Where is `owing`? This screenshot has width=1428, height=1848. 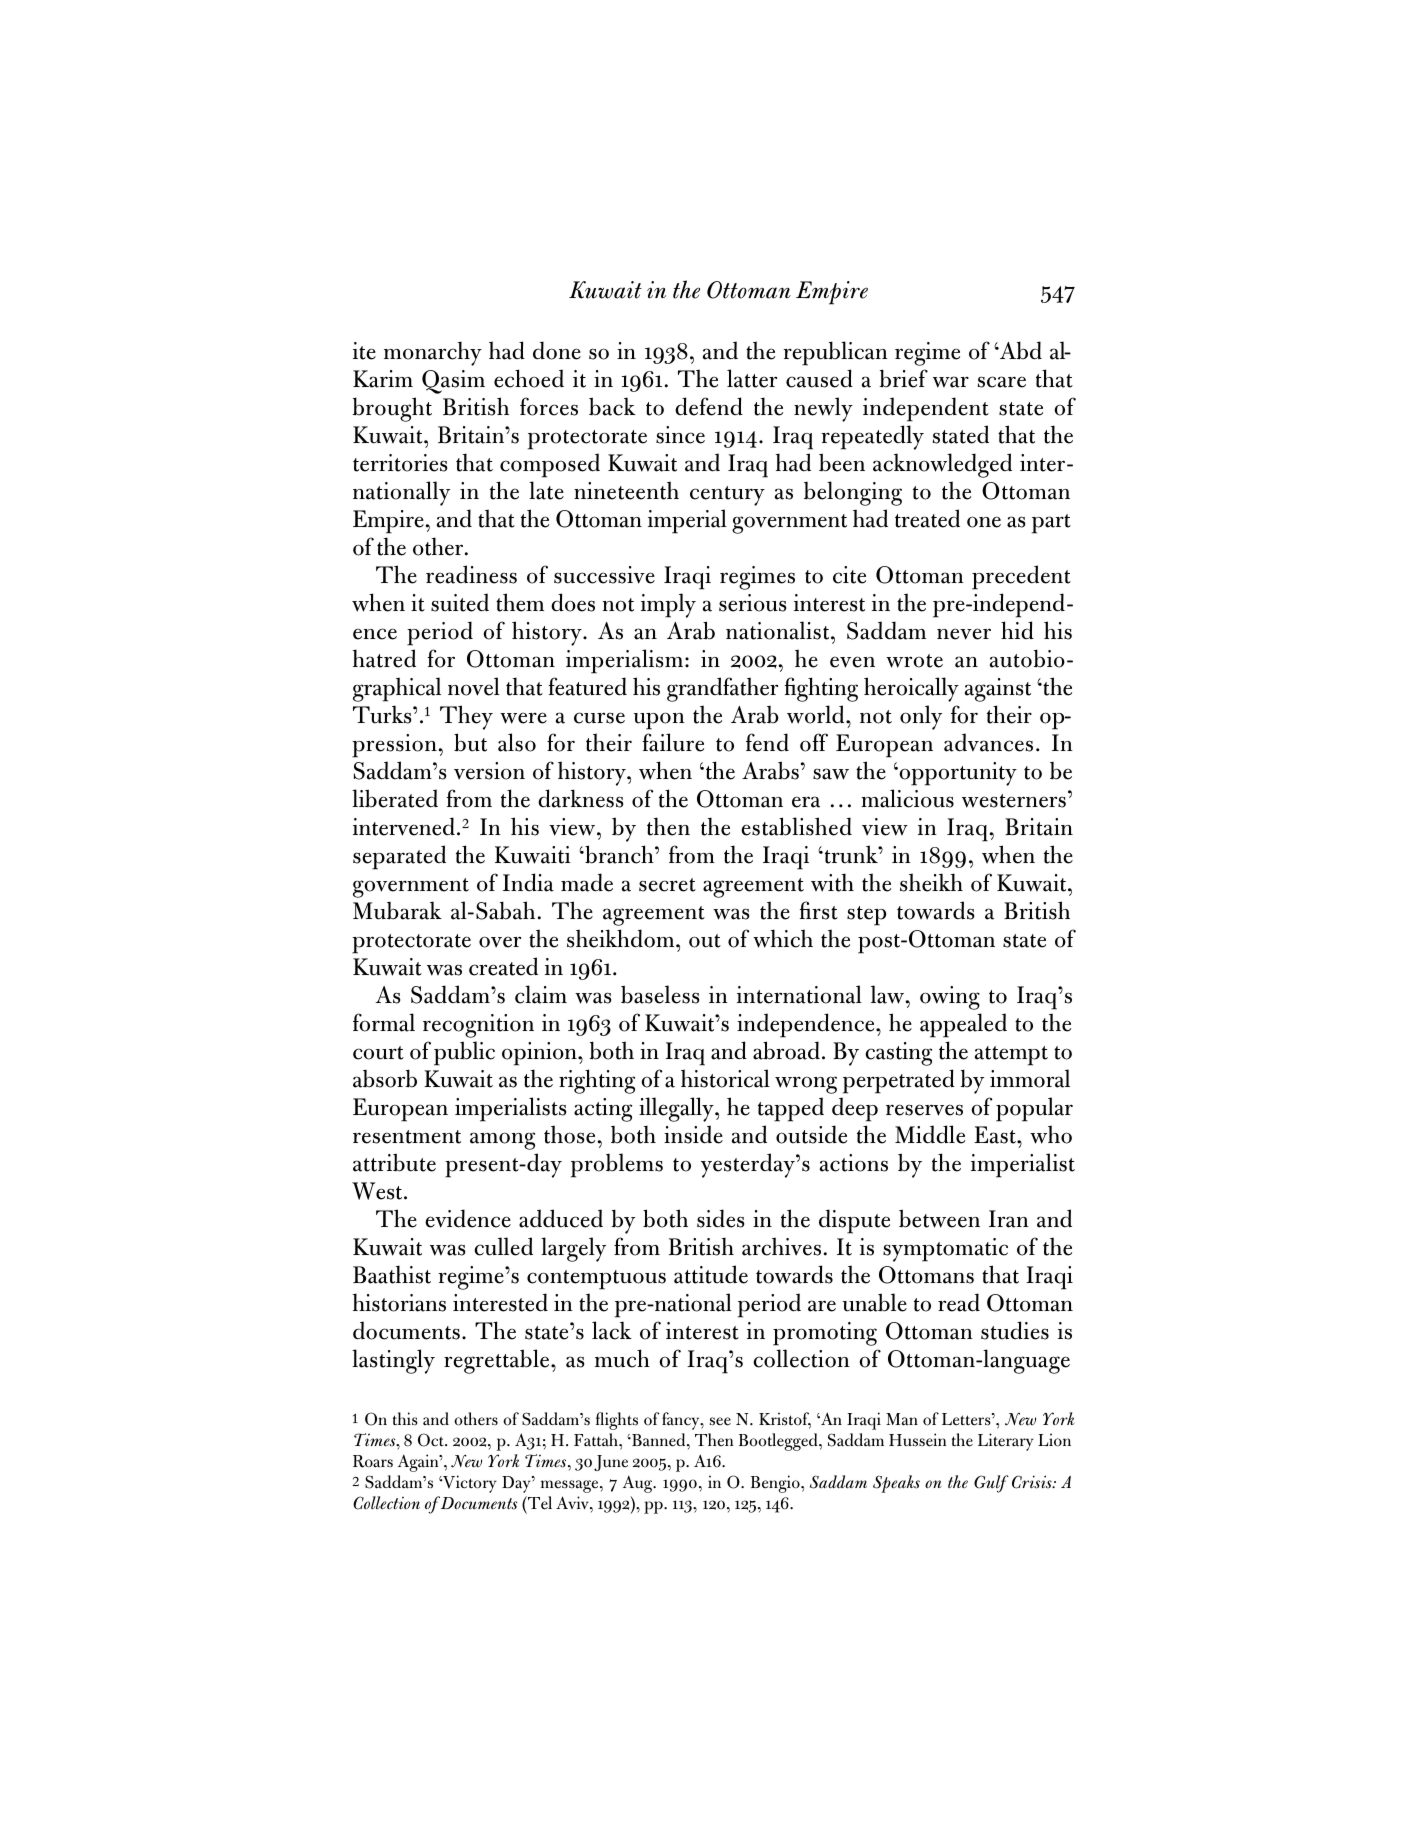 owing is located at coordinates (950, 998).
